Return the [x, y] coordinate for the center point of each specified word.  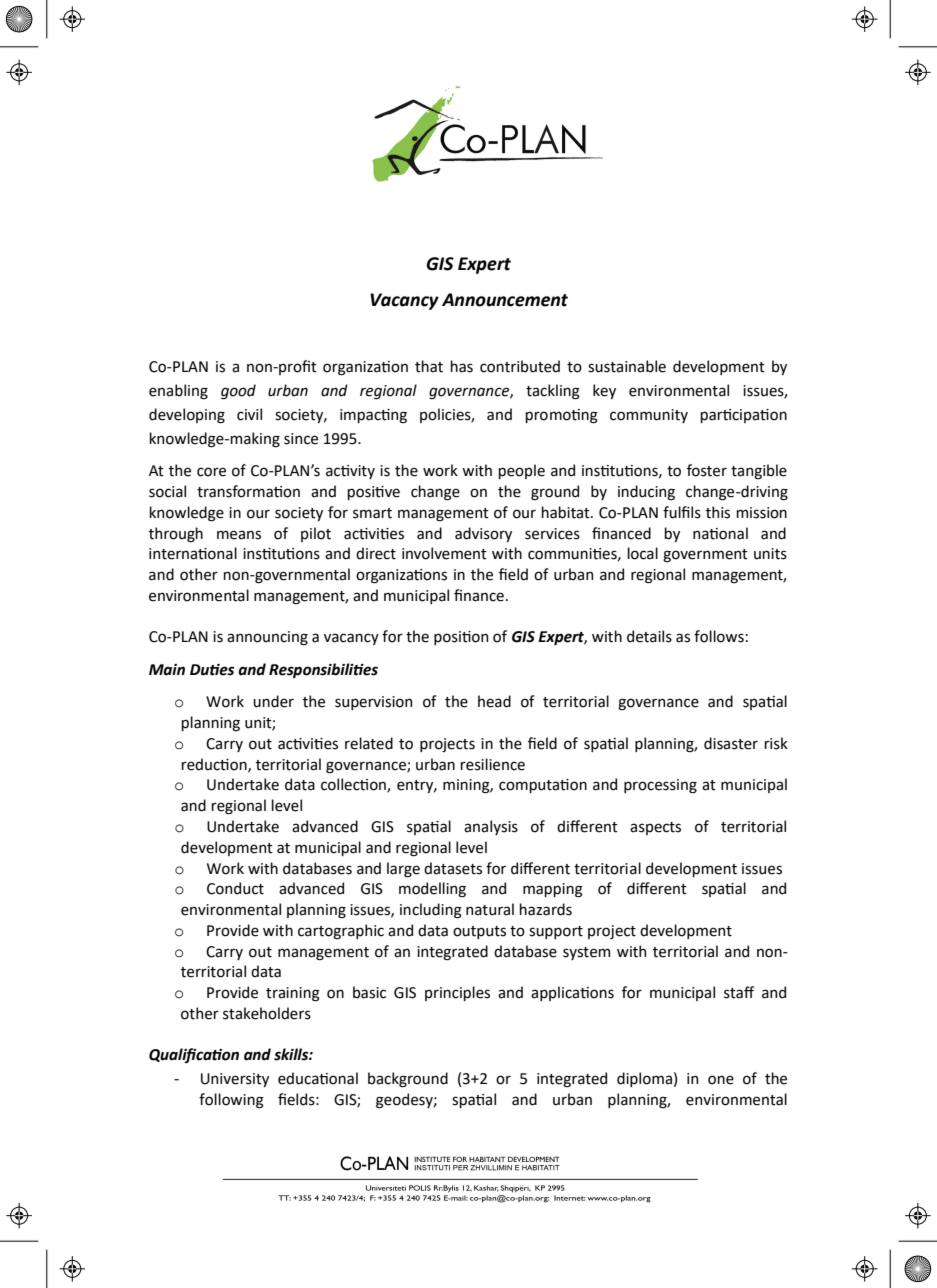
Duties [212, 670]
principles [457, 993]
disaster [731, 743]
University [235, 1080]
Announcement [505, 300]
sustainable [627, 366]
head [494, 701]
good [238, 392]
